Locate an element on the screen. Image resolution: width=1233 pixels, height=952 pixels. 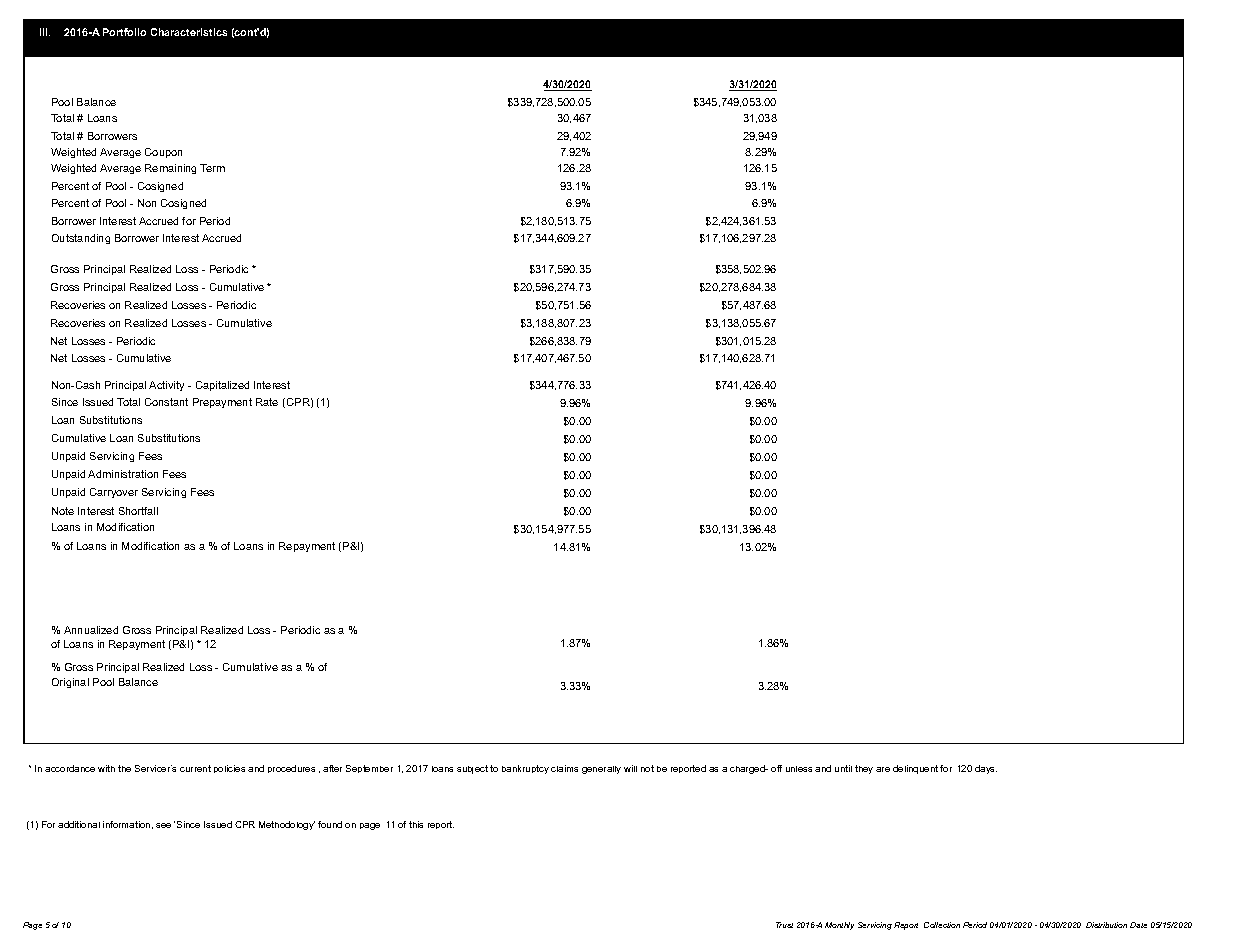
Trust is located at coordinates (784, 925).
